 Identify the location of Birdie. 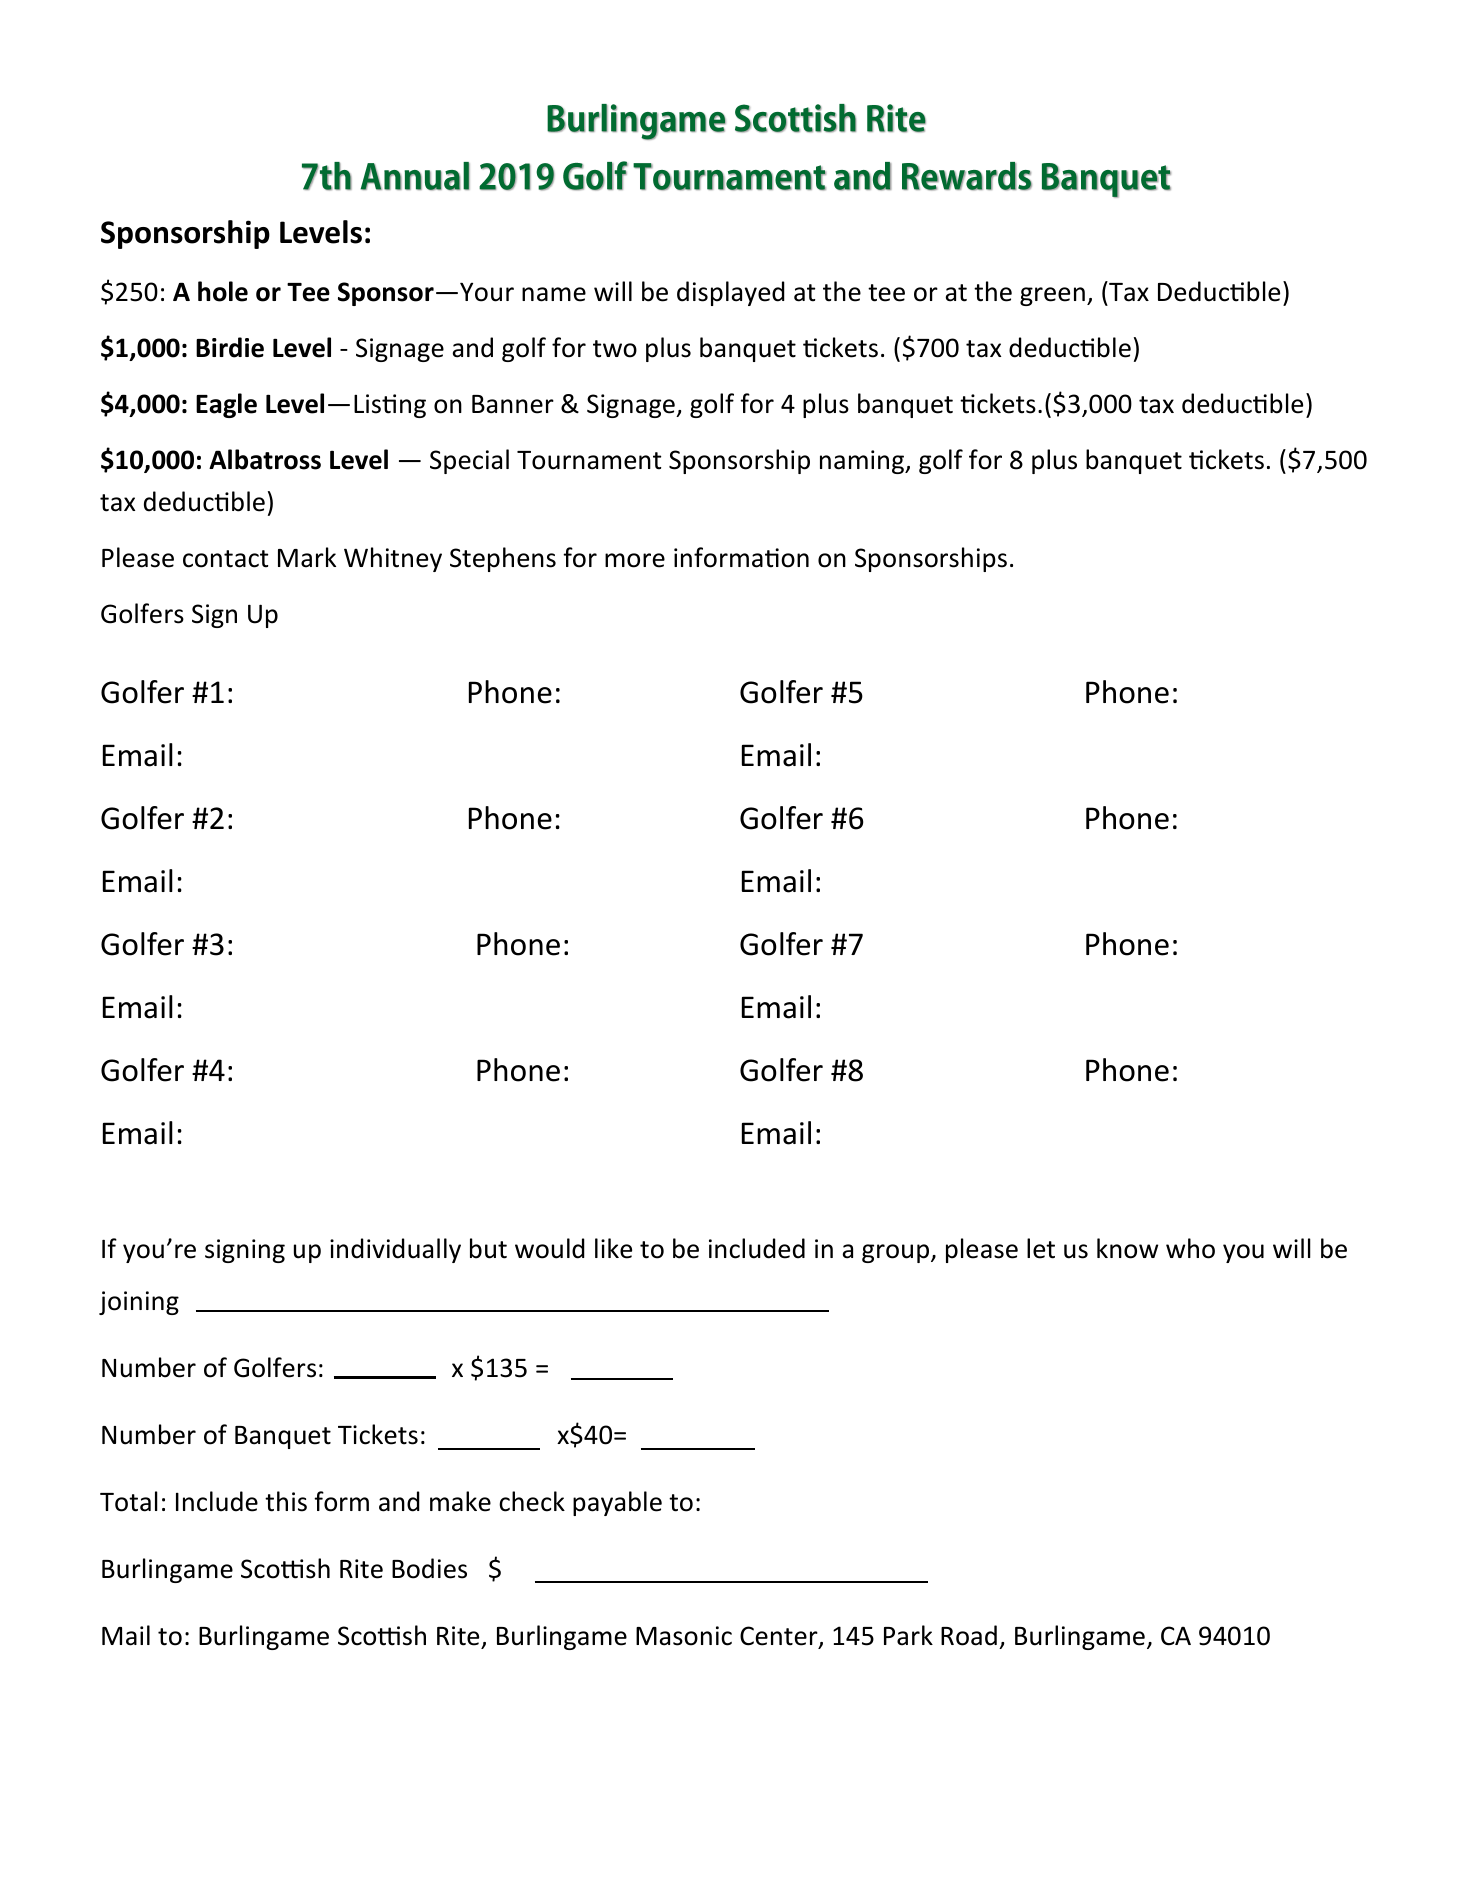
(230, 347).
